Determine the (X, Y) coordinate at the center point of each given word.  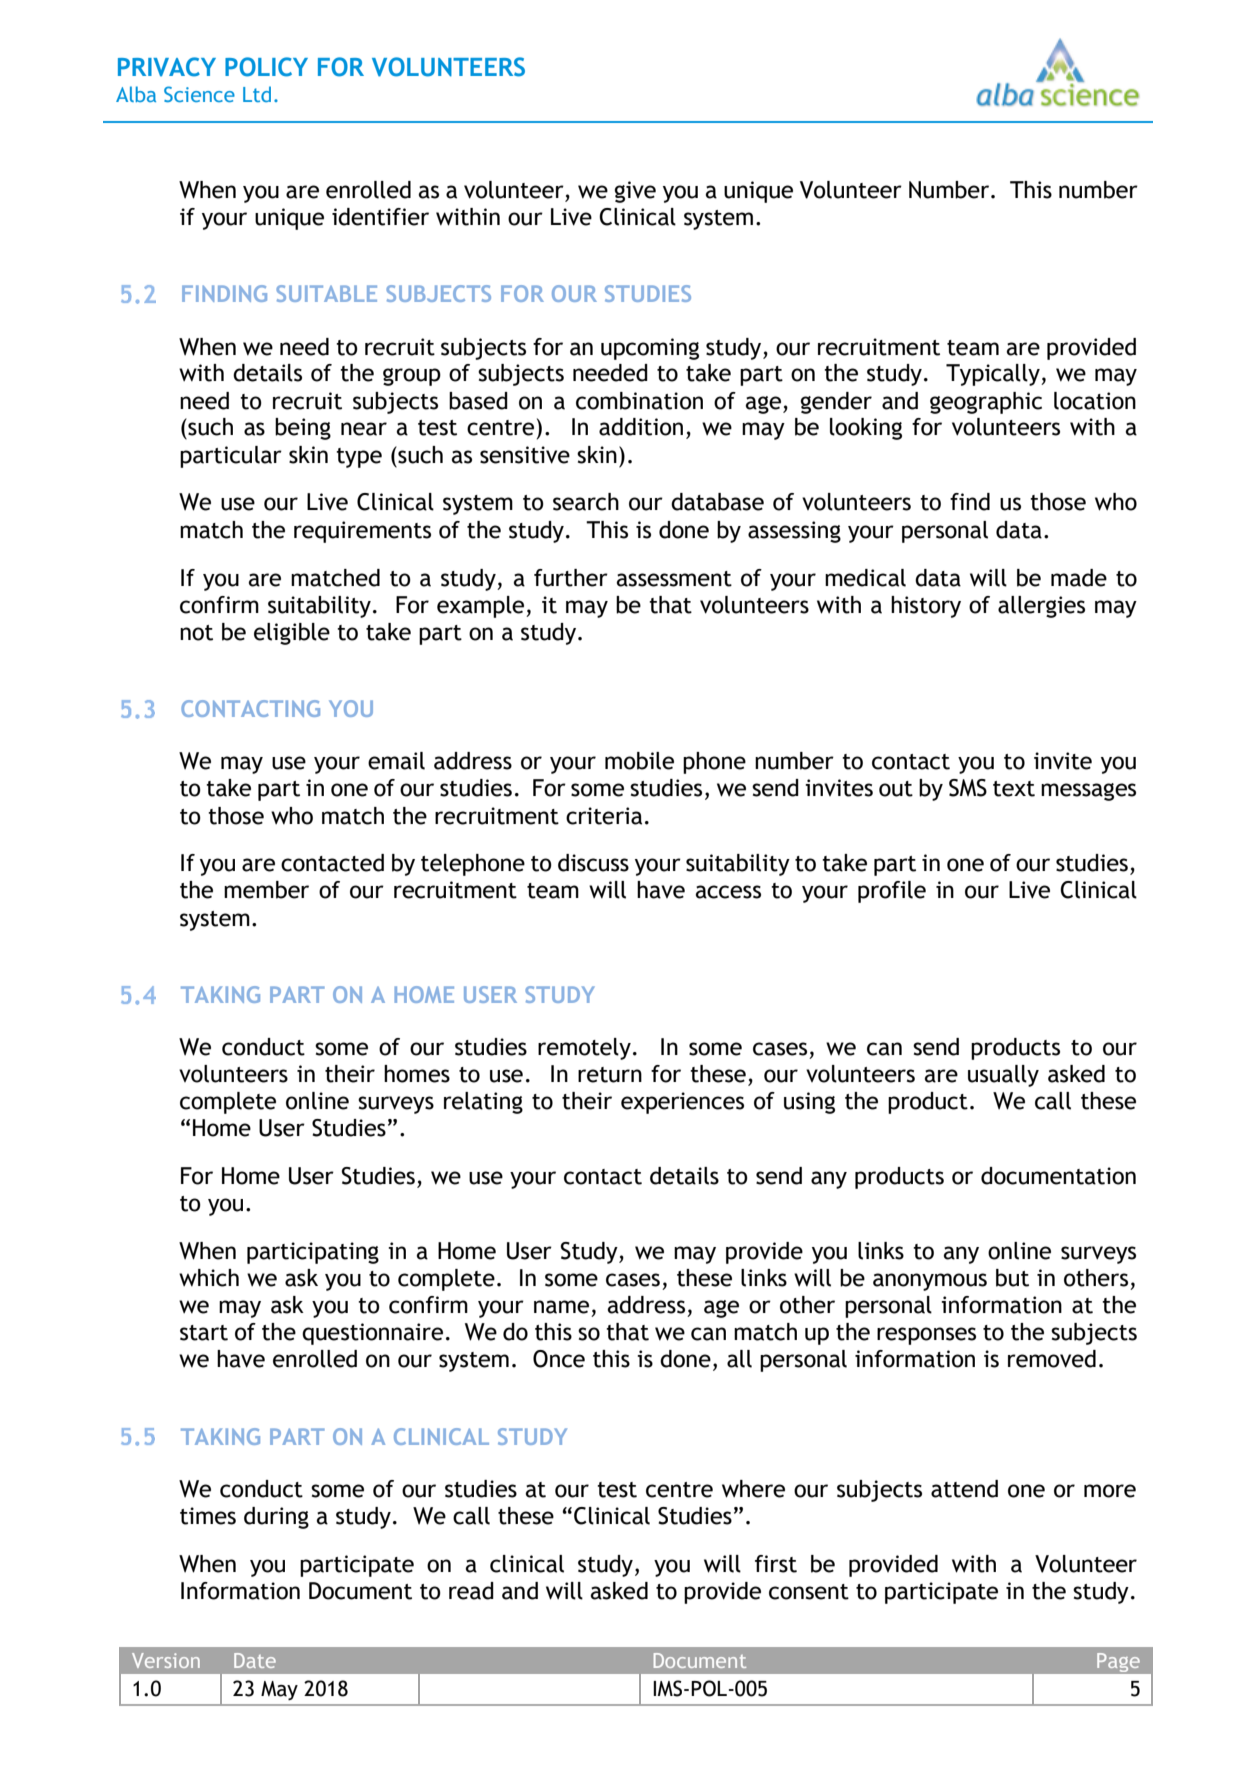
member (266, 890)
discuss (593, 863)
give (635, 192)
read (471, 1591)
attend (964, 1489)
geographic (986, 403)
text (1014, 789)
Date (255, 1660)
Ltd (257, 94)
